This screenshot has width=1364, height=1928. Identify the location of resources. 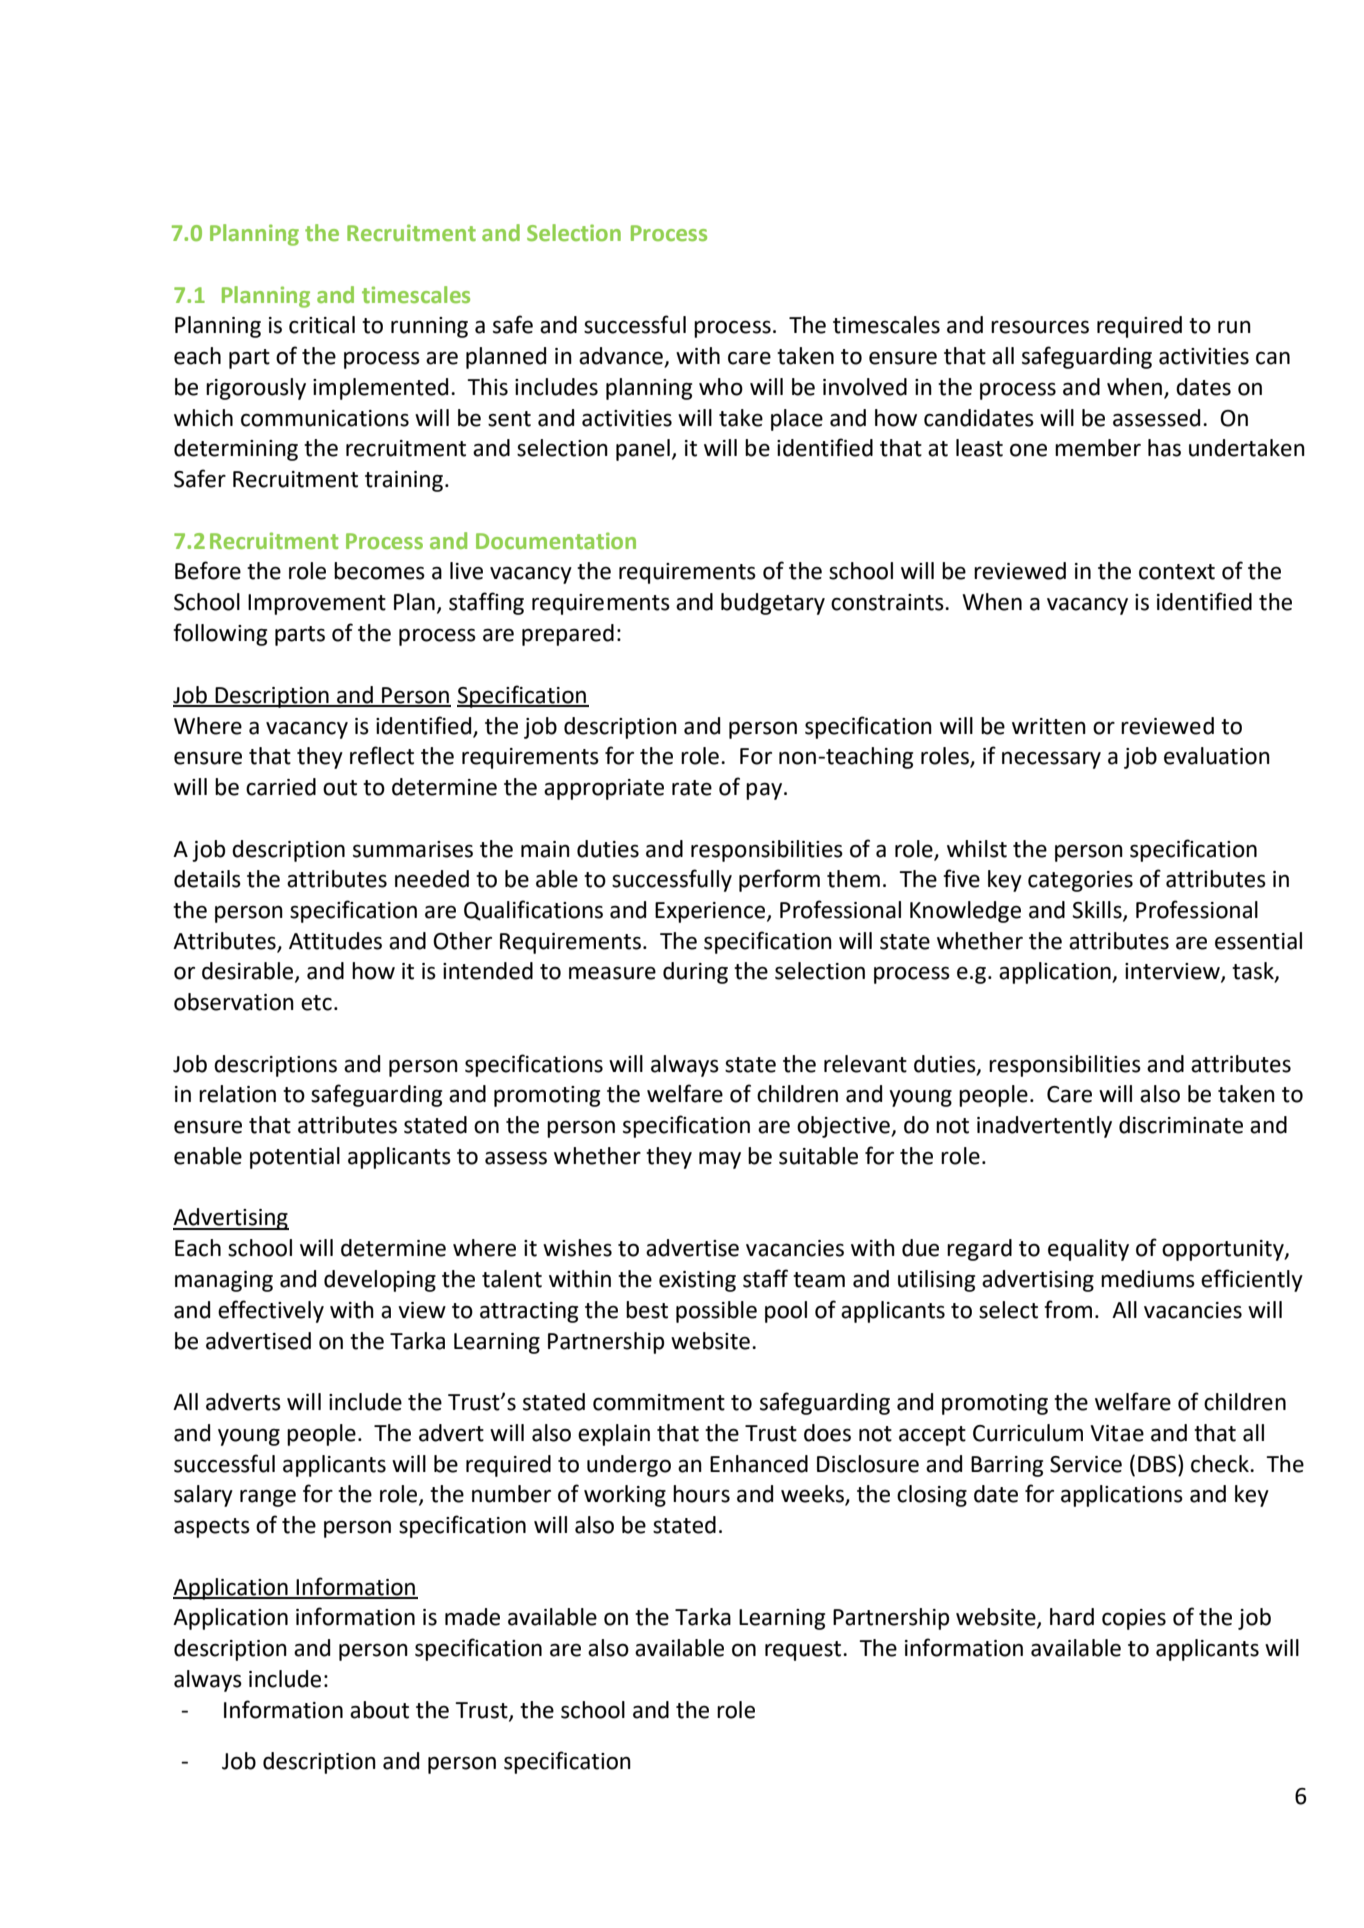
(1040, 327).
